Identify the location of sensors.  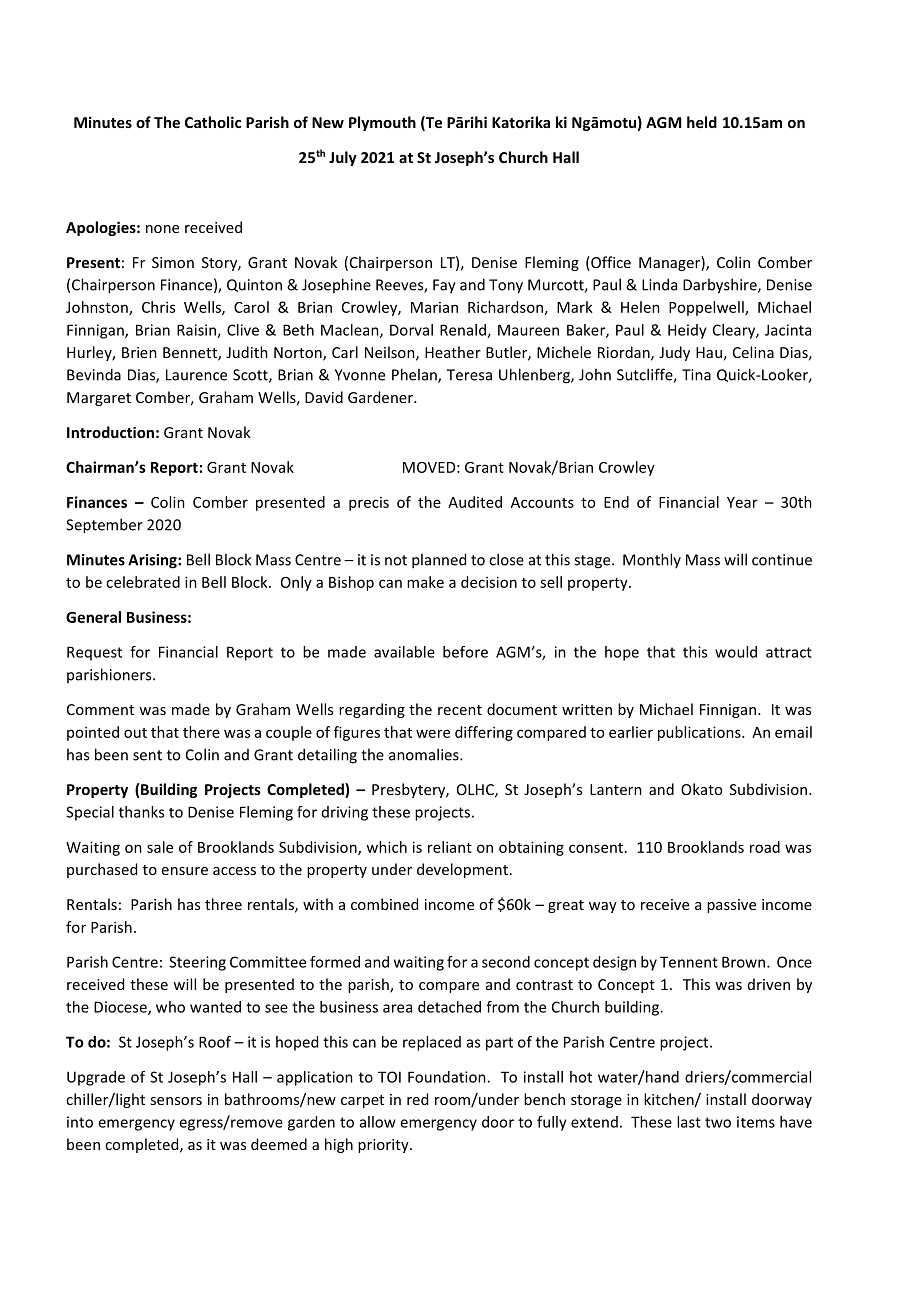
(176, 1101).
